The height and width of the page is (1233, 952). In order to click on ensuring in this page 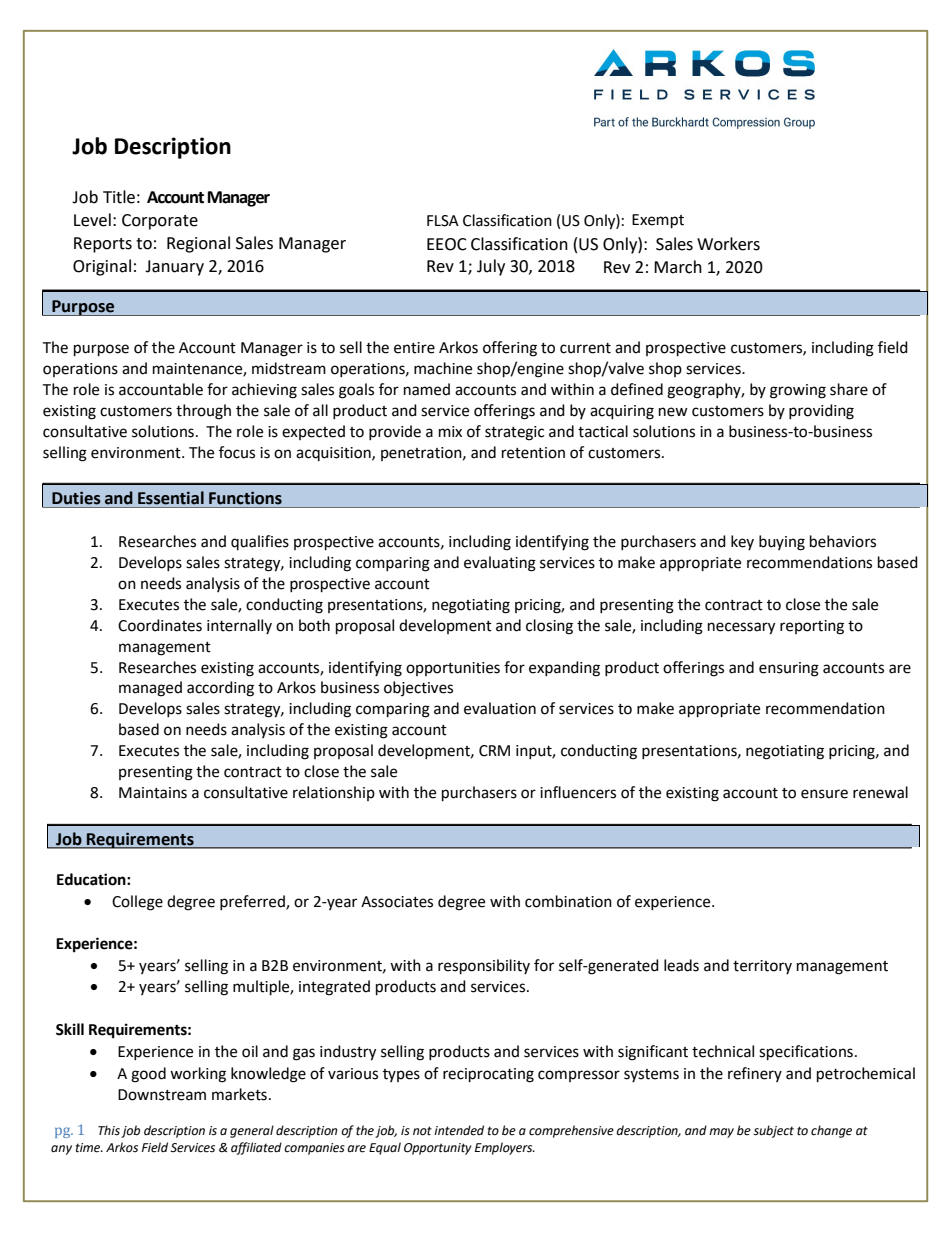, I will do `click(789, 669)`.
